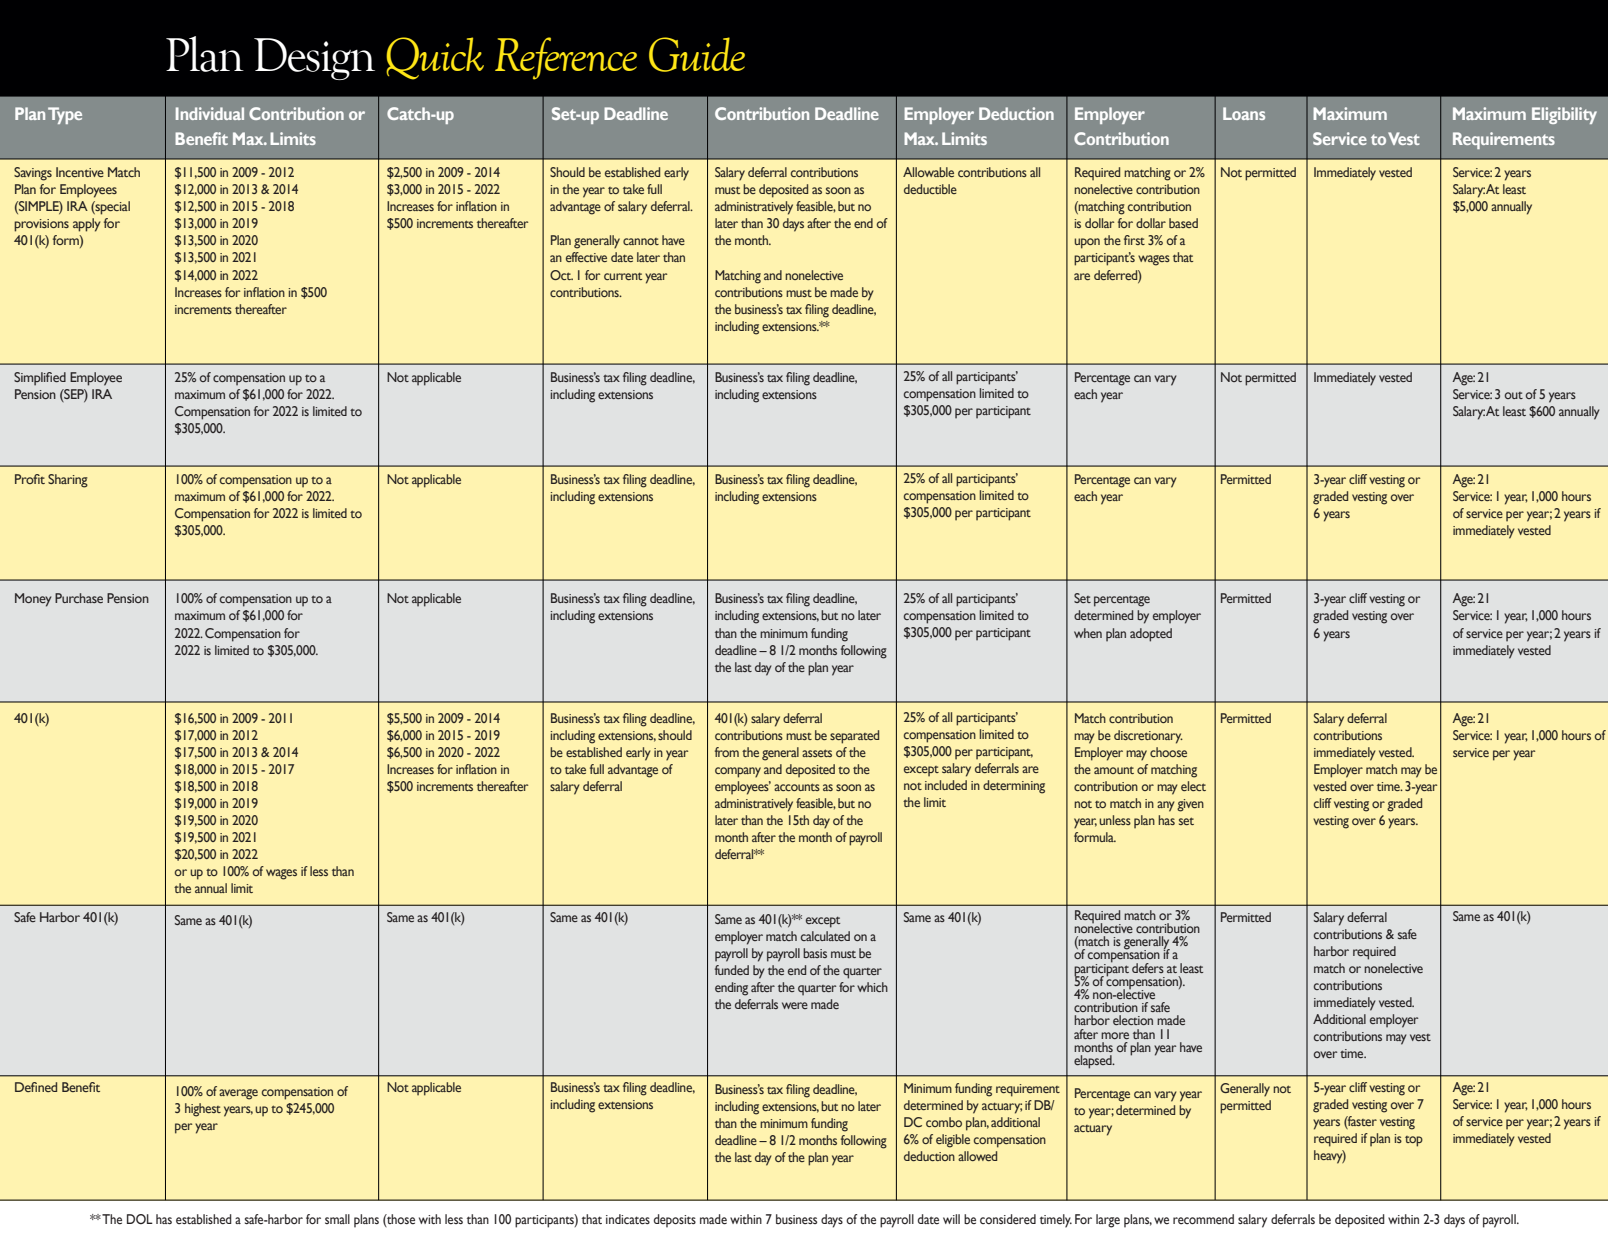 The image size is (1608, 1242). Describe the element at coordinates (1514, 395) in the document. I see `out` at that location.
